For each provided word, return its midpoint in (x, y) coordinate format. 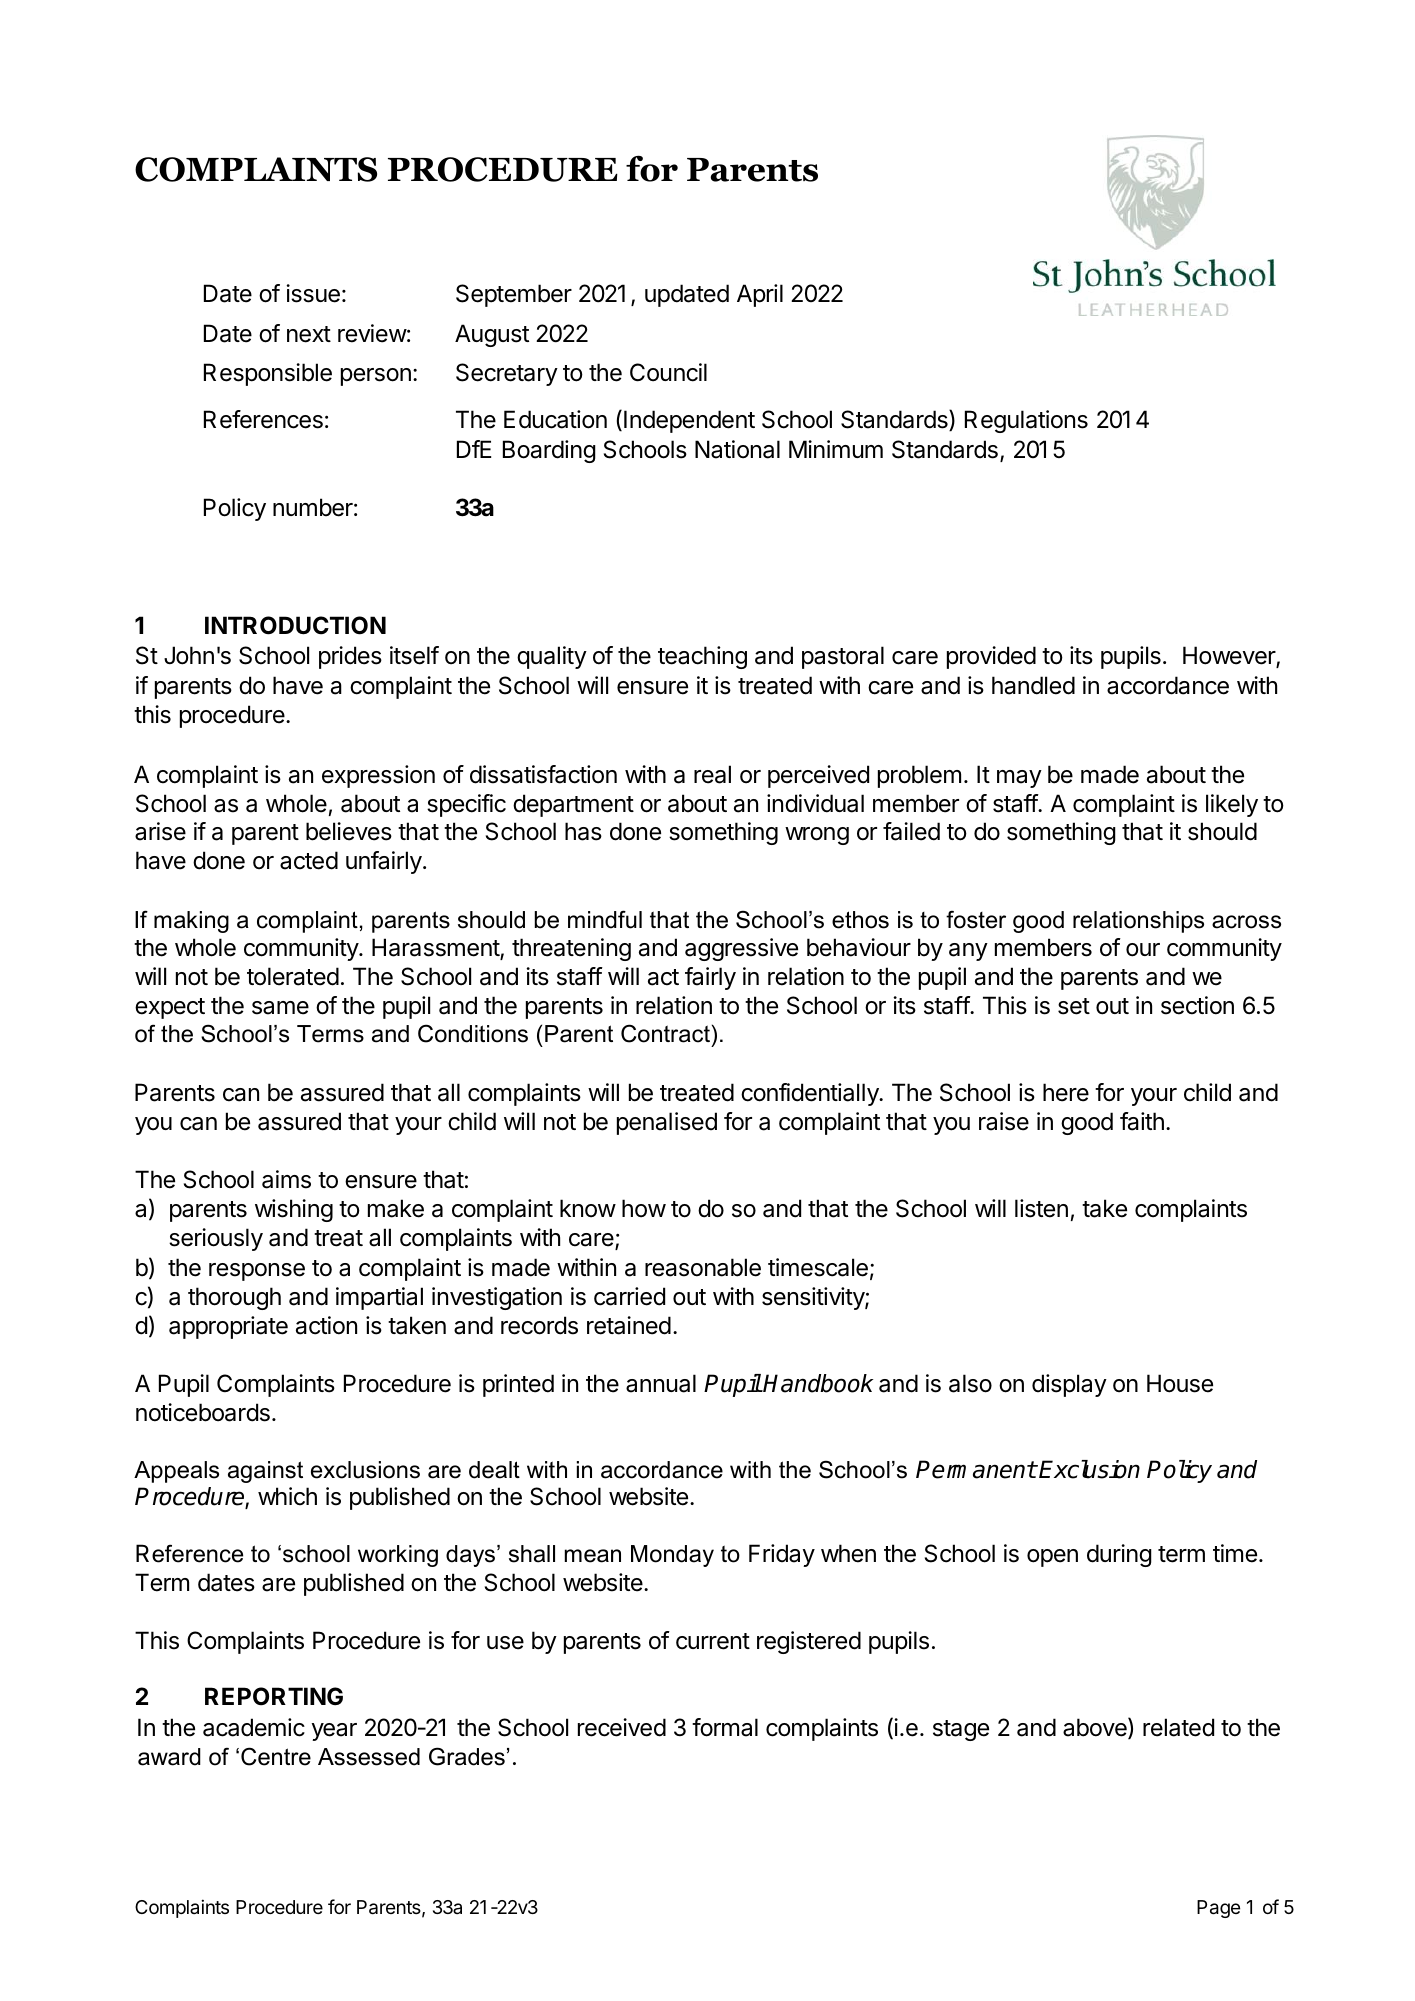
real (712, 774)
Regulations (1026, 421)
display (1069, 1385)
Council (668, 372)
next (309, 334)
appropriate (228, 1327)
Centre (276, 1756)
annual (661, 1383)
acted (309, 860)
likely (1232, 805)
